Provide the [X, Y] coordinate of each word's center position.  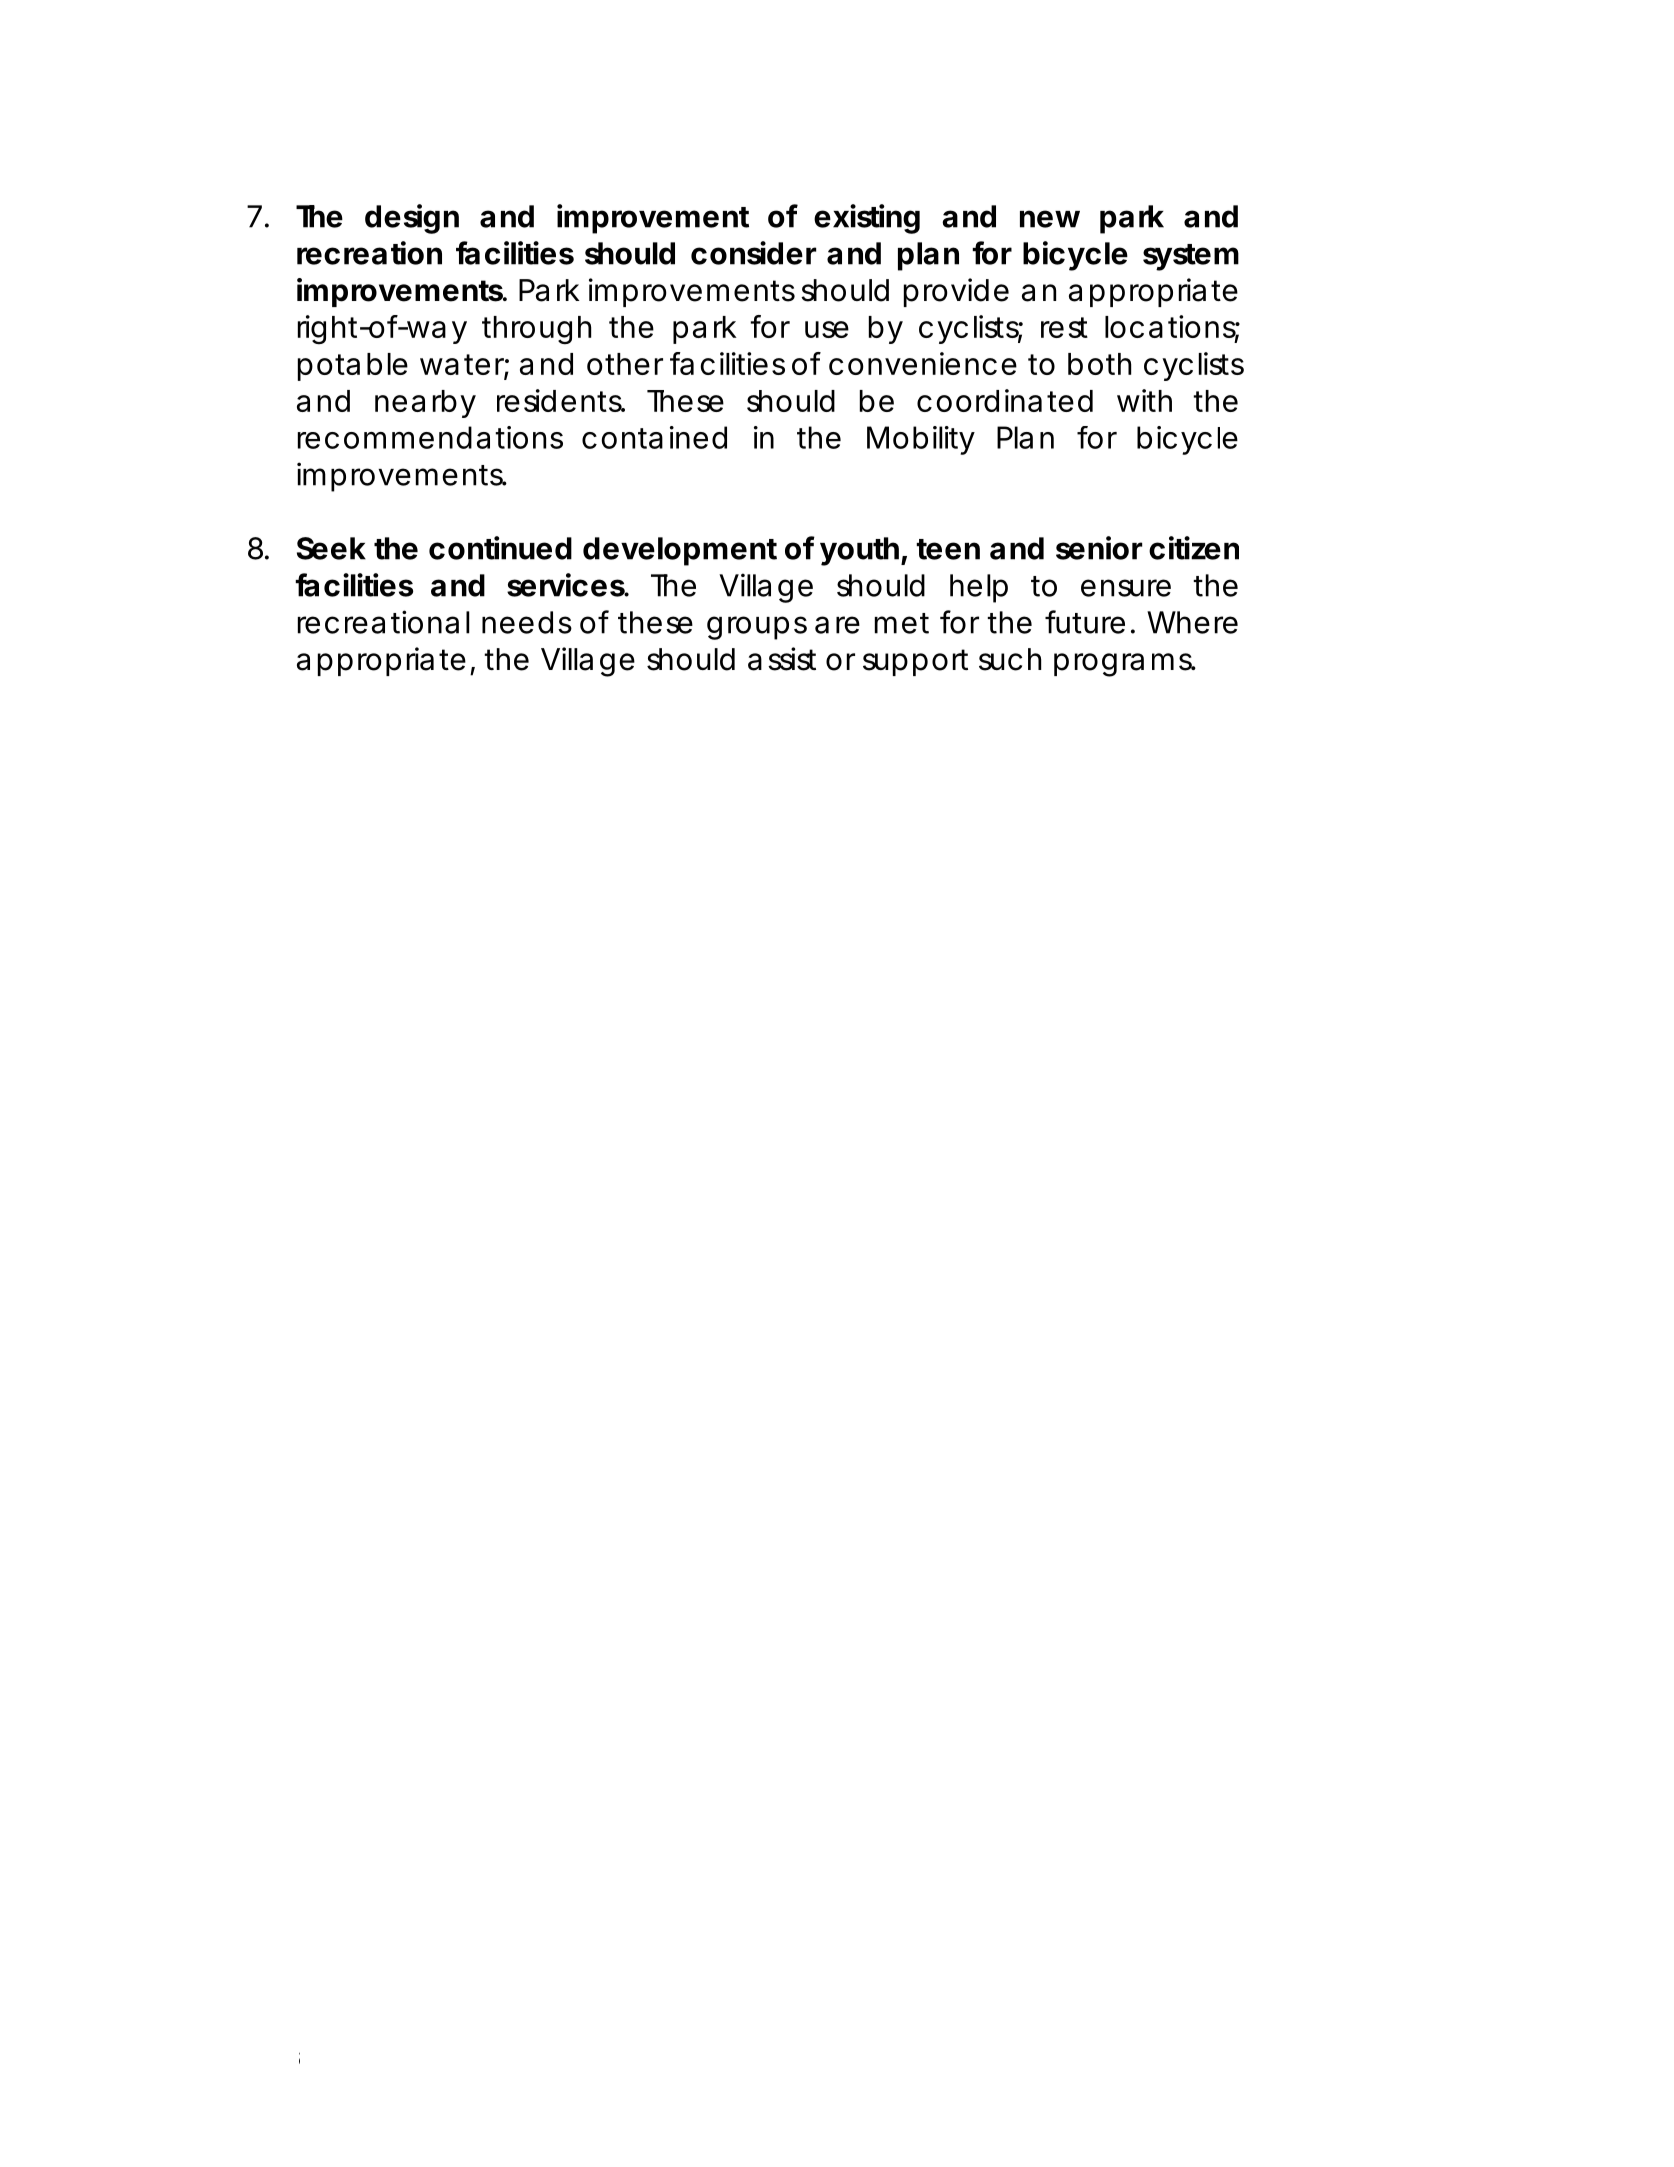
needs [527, 622]
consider [753, 253]
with [1144, 400]
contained [654, 437]
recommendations [430, 437]
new [1050, 219]
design [412, 219]
